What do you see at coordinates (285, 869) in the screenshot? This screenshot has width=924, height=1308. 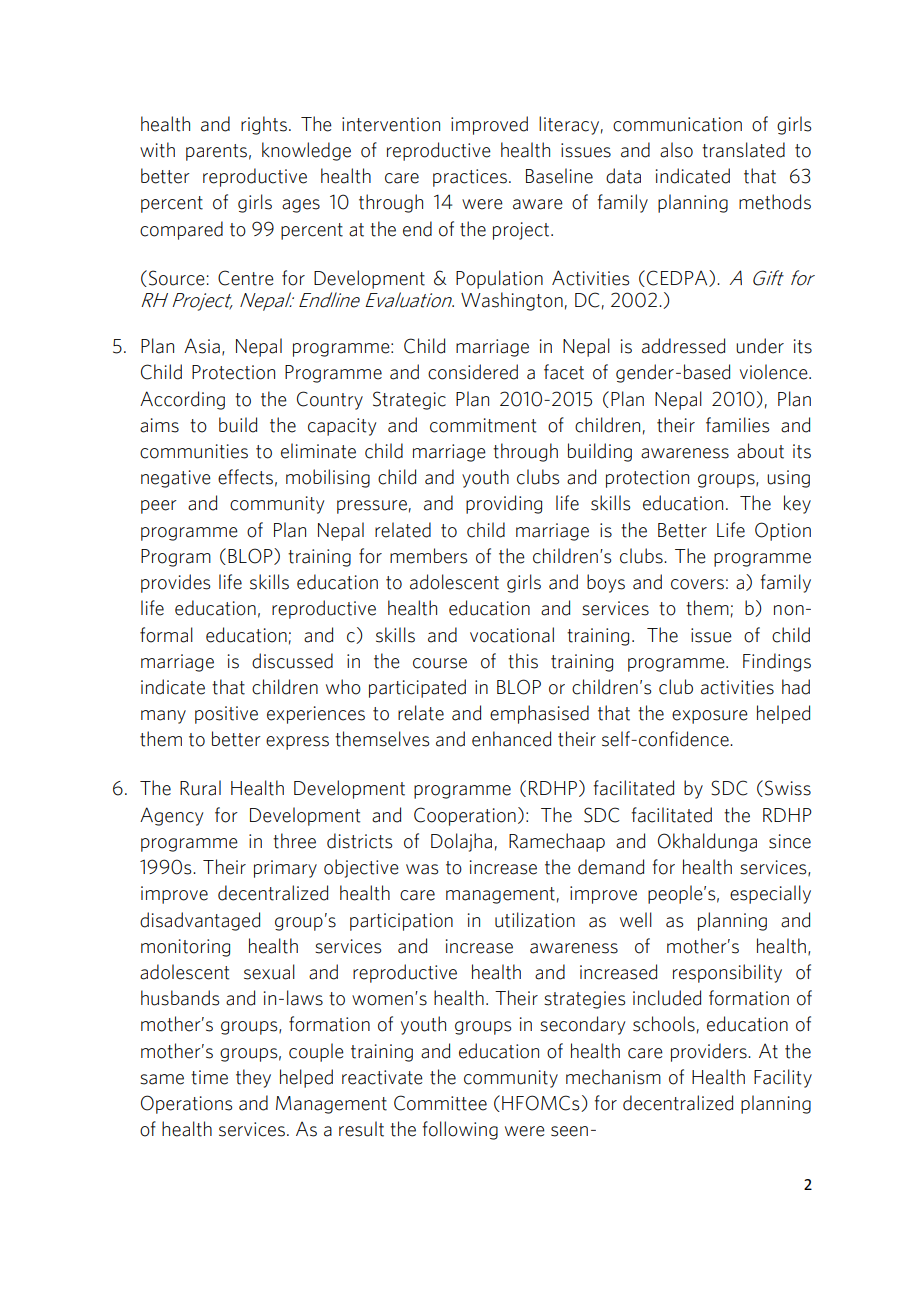 I see `primary` at bounding box center [285, 869].
